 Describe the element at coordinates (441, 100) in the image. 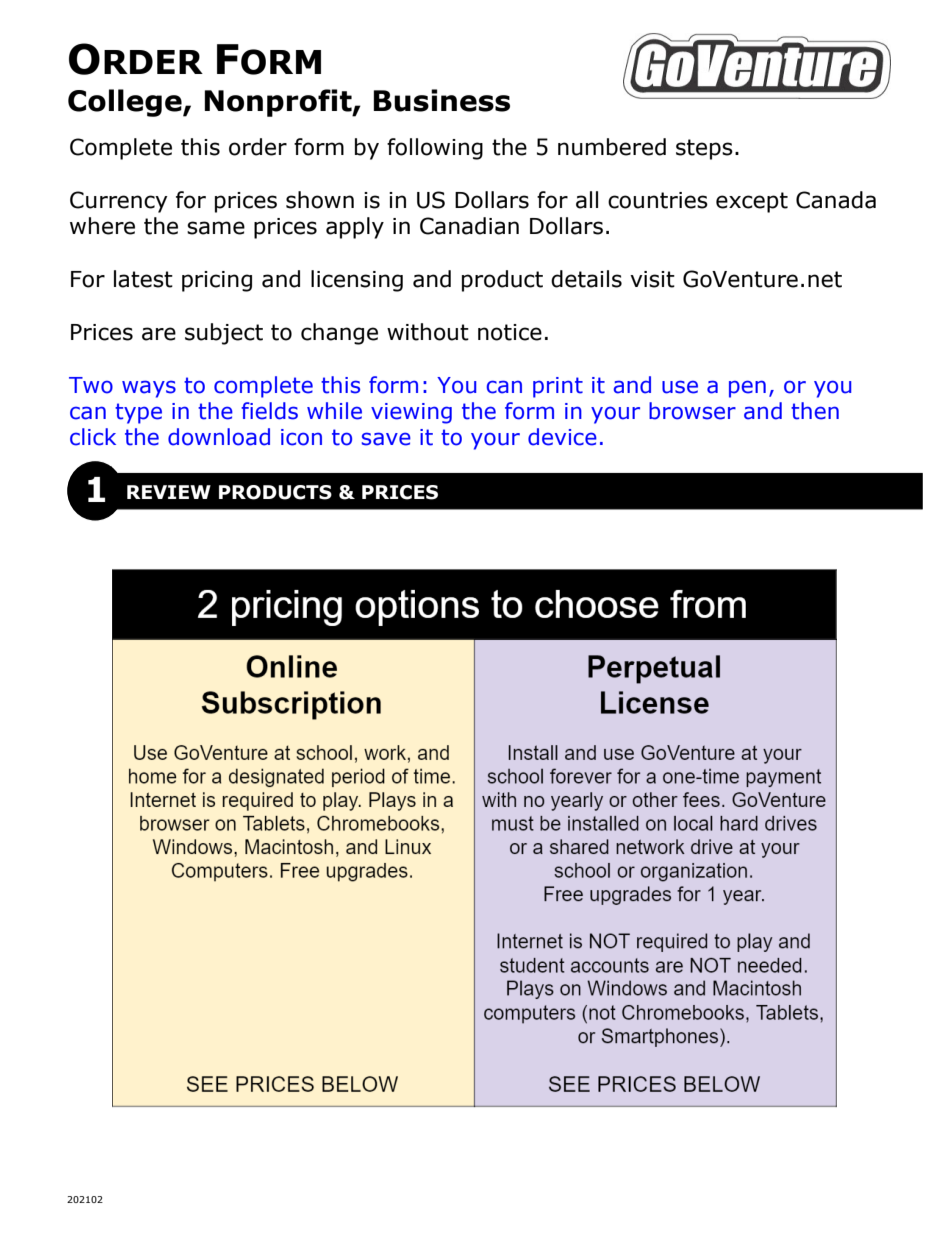

I see `Business` at that location.
